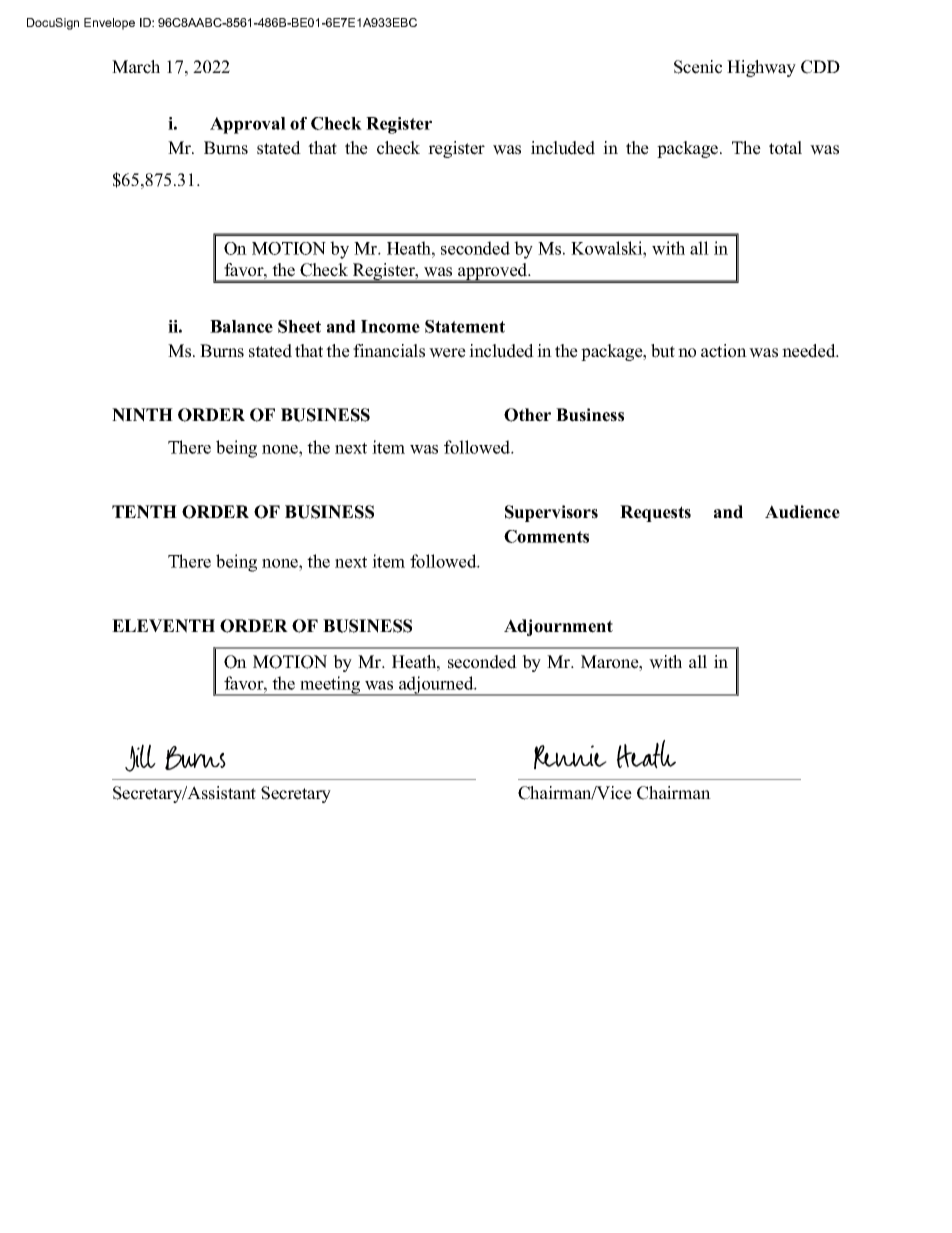  I want to click on March, so click(136, 67).
